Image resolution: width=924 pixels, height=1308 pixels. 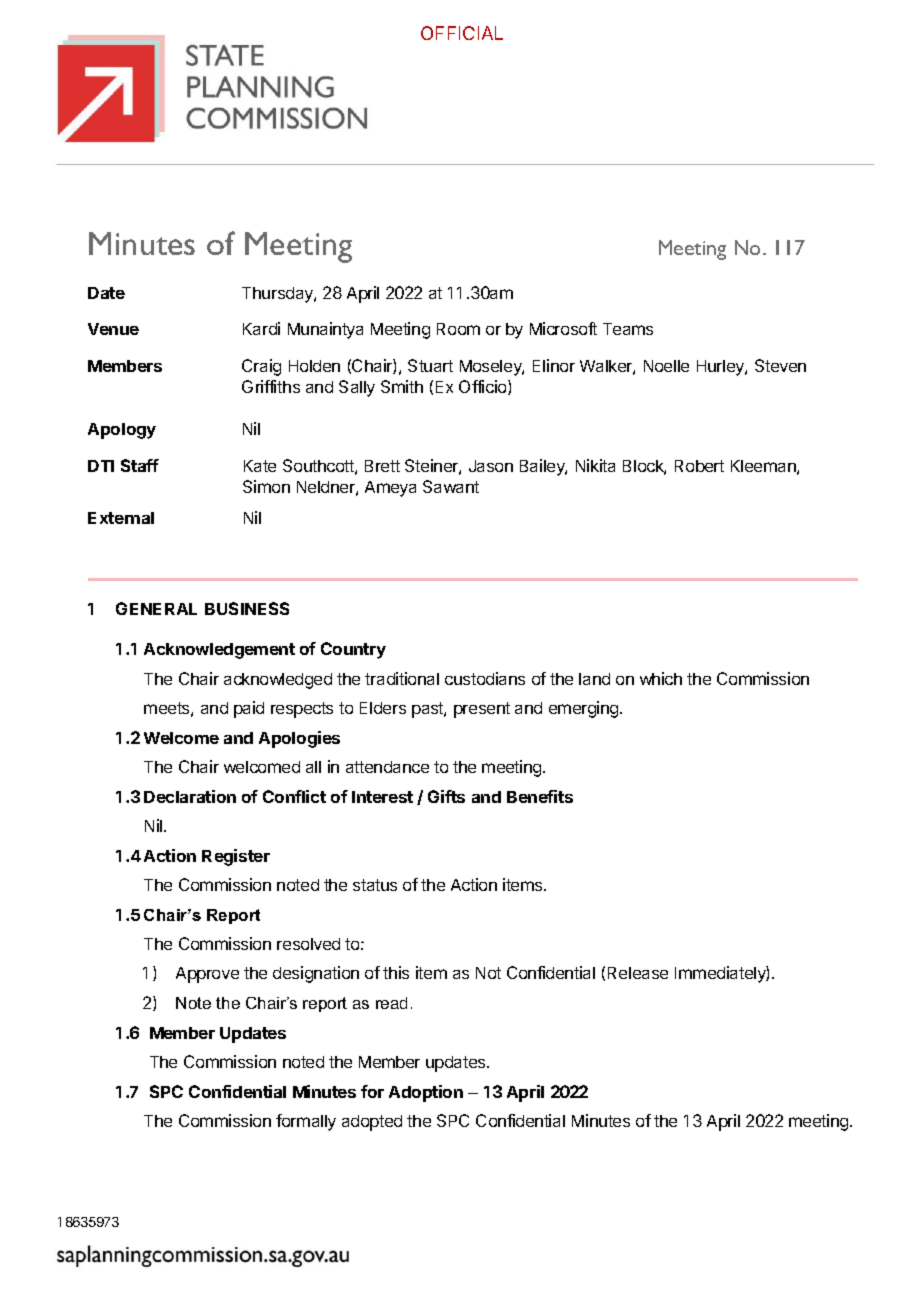 What do you see at coordinates (156, 608) in the screenshot?
I see `GENERAL` at bounding box center [156, 608].
